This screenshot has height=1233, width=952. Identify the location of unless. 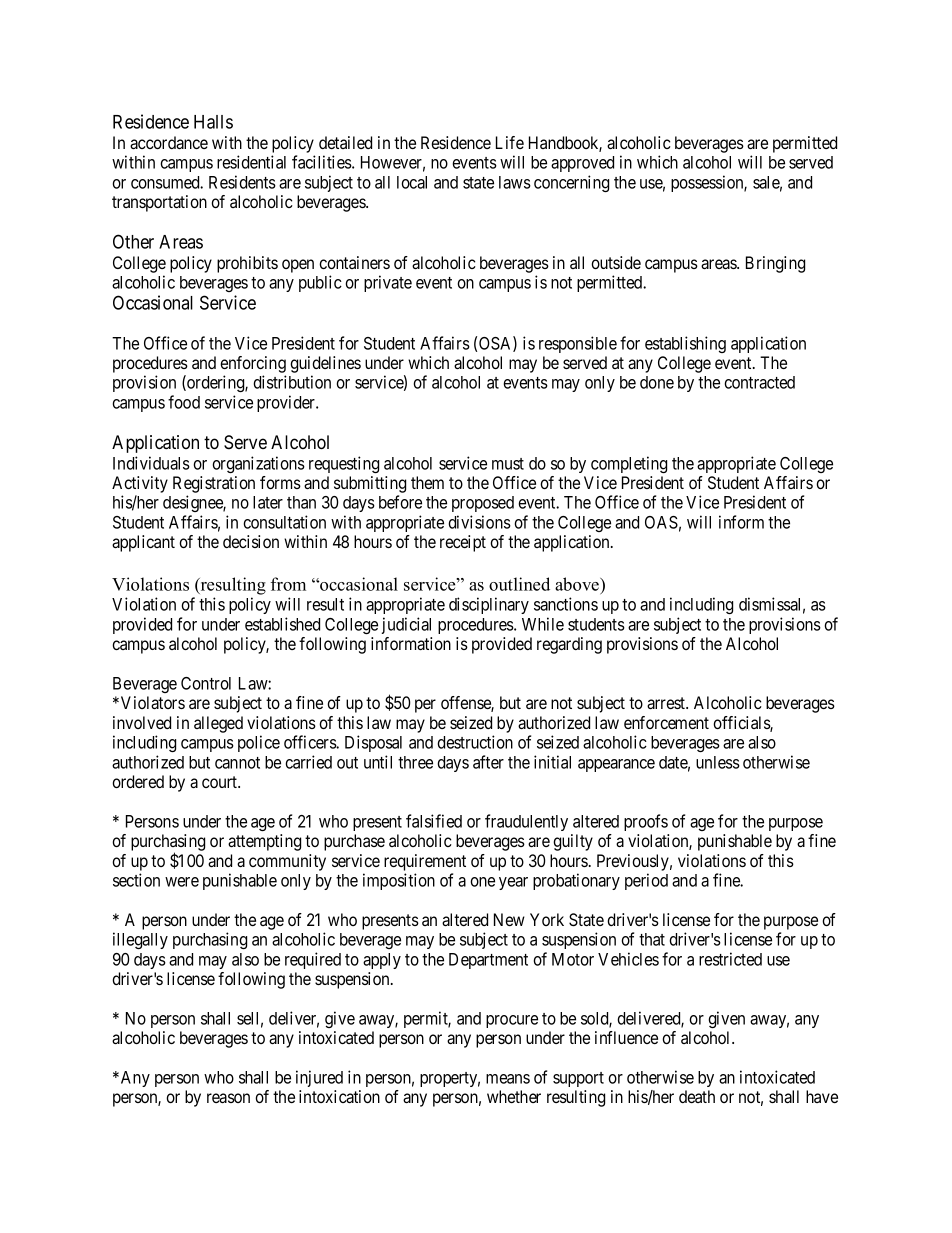
(718, 762).
